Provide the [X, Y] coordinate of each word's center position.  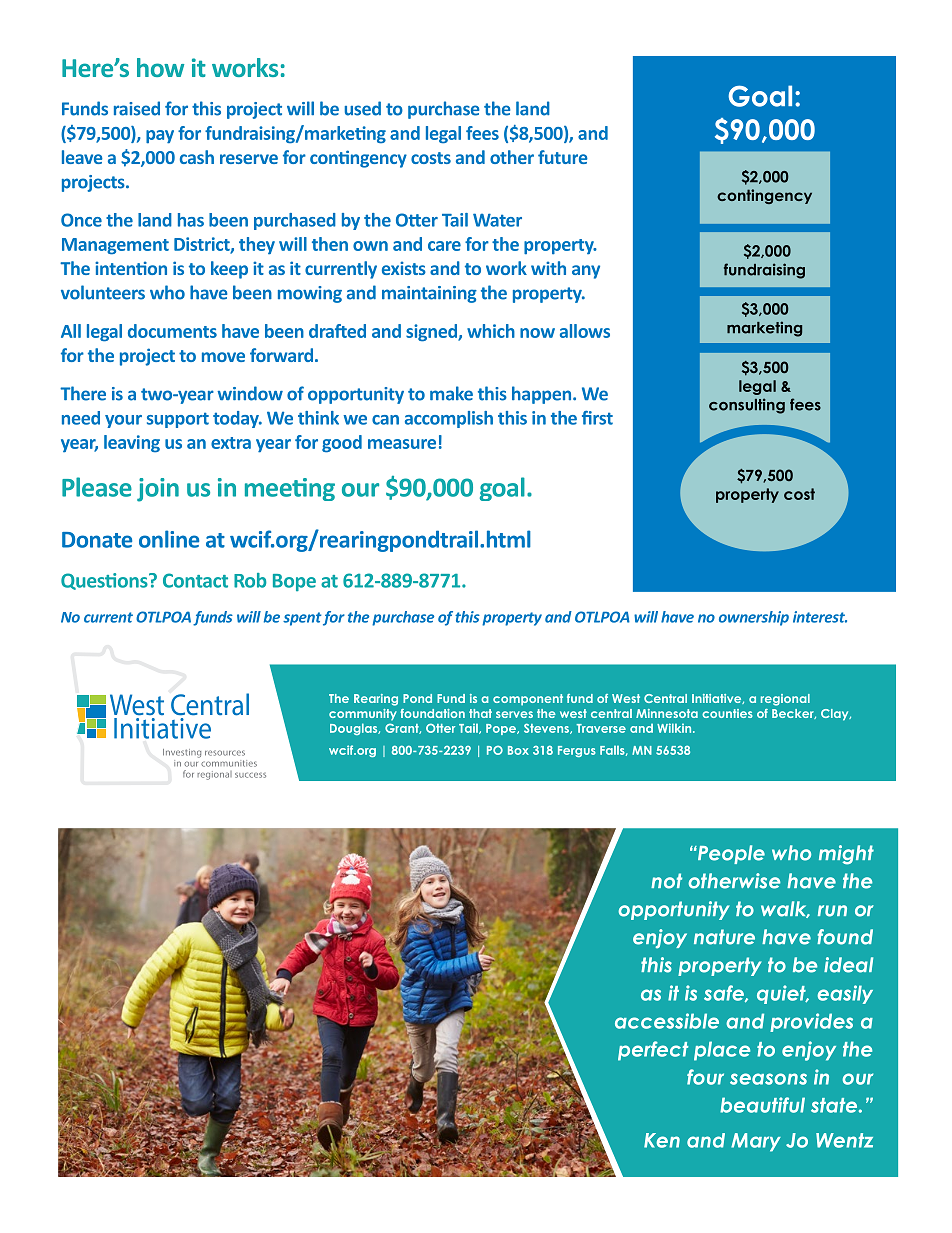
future [563, 157]
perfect [653, 1051]
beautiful [762, 1105]
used [363, 108]
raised [137, 108]
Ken [662, 1140]
